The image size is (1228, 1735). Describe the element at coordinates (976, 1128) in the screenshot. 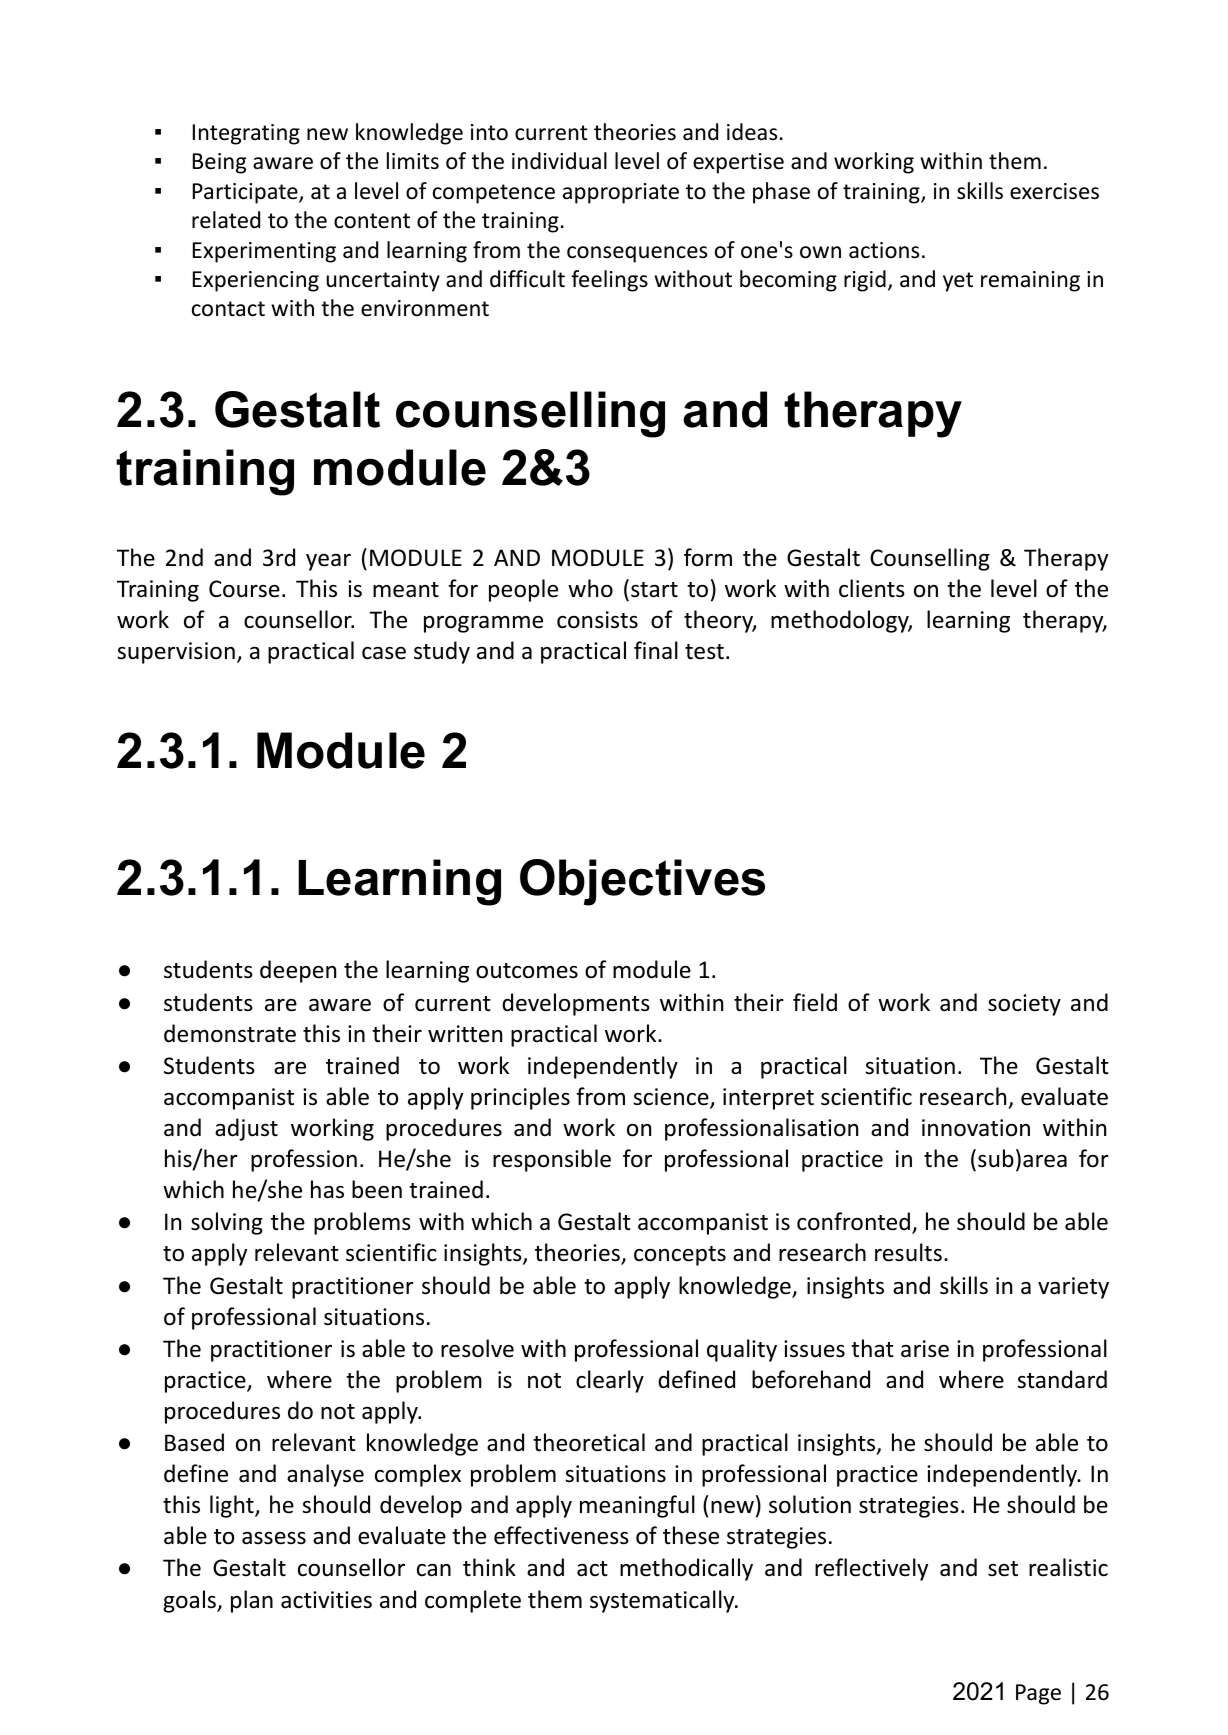

I see `innovation` at that location.
